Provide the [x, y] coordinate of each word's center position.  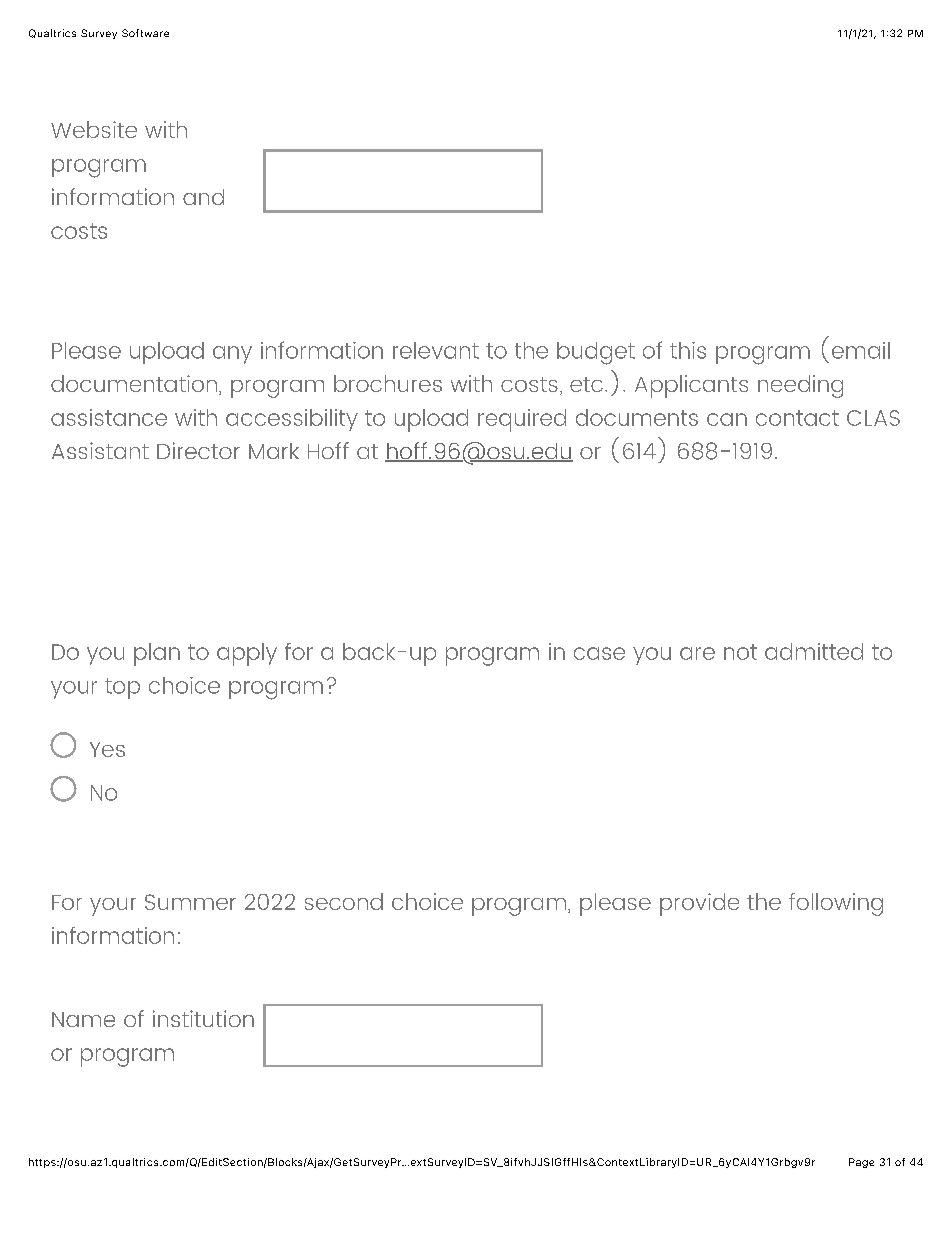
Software [145, 33]
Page [861, 1163]
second [344, 901]
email [861, 350]
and [203, 197]
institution [203, 1018]
